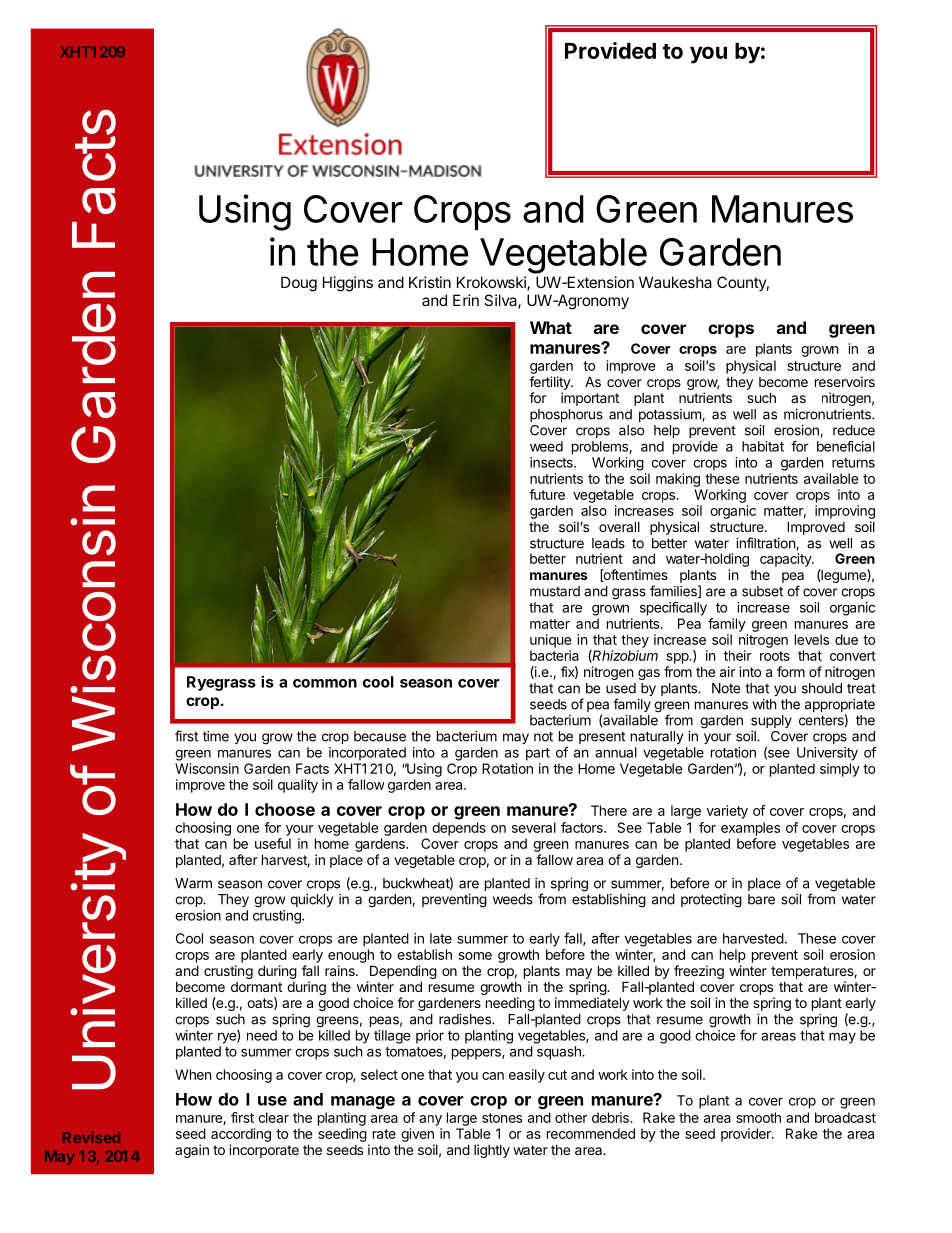 This screenshot has width=952, height=1233. What do you see at coordinates (750, 829) in the screenshot?
I see `examples` at bounding box center [750, 829].
